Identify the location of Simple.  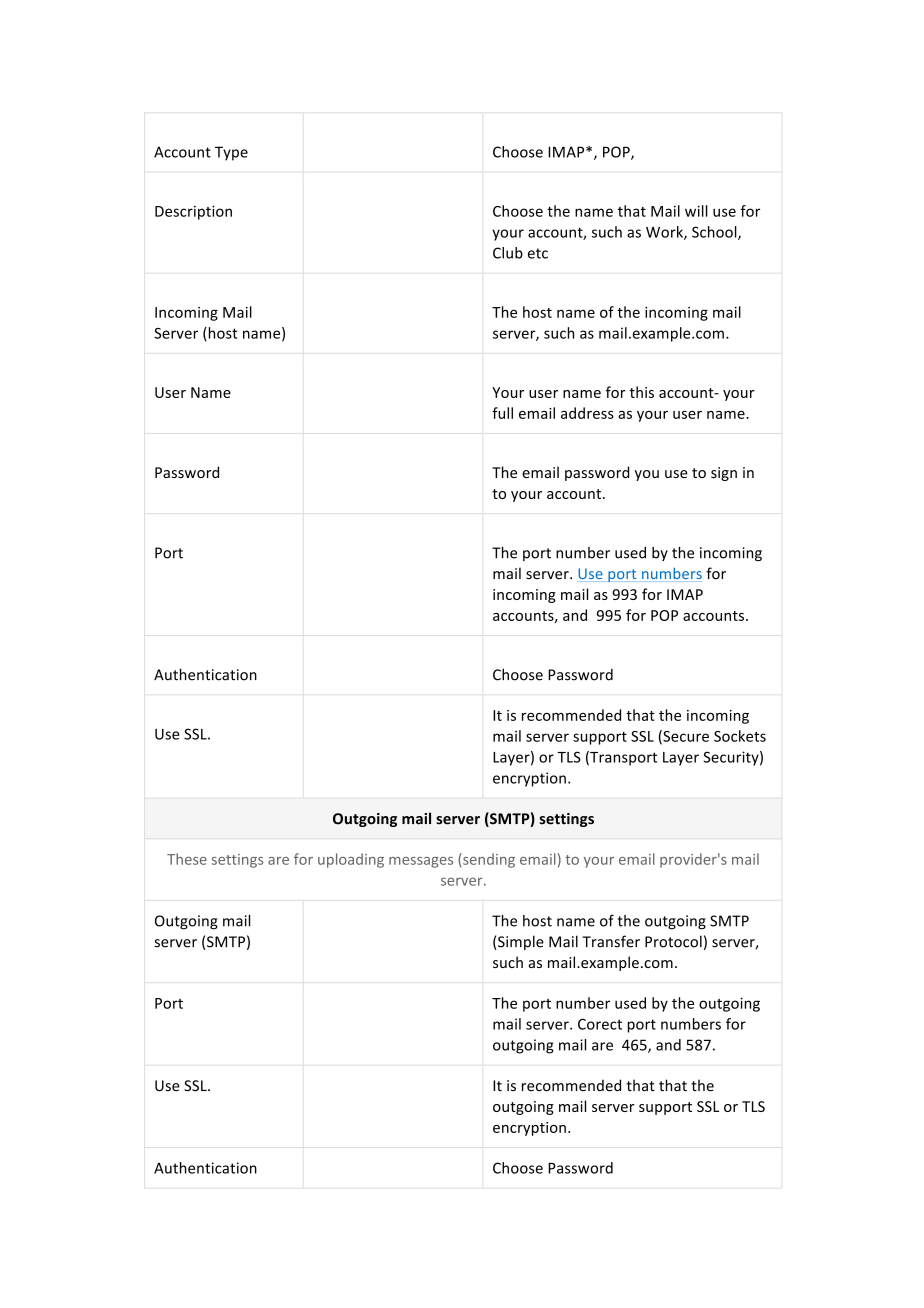
(520, 942).
